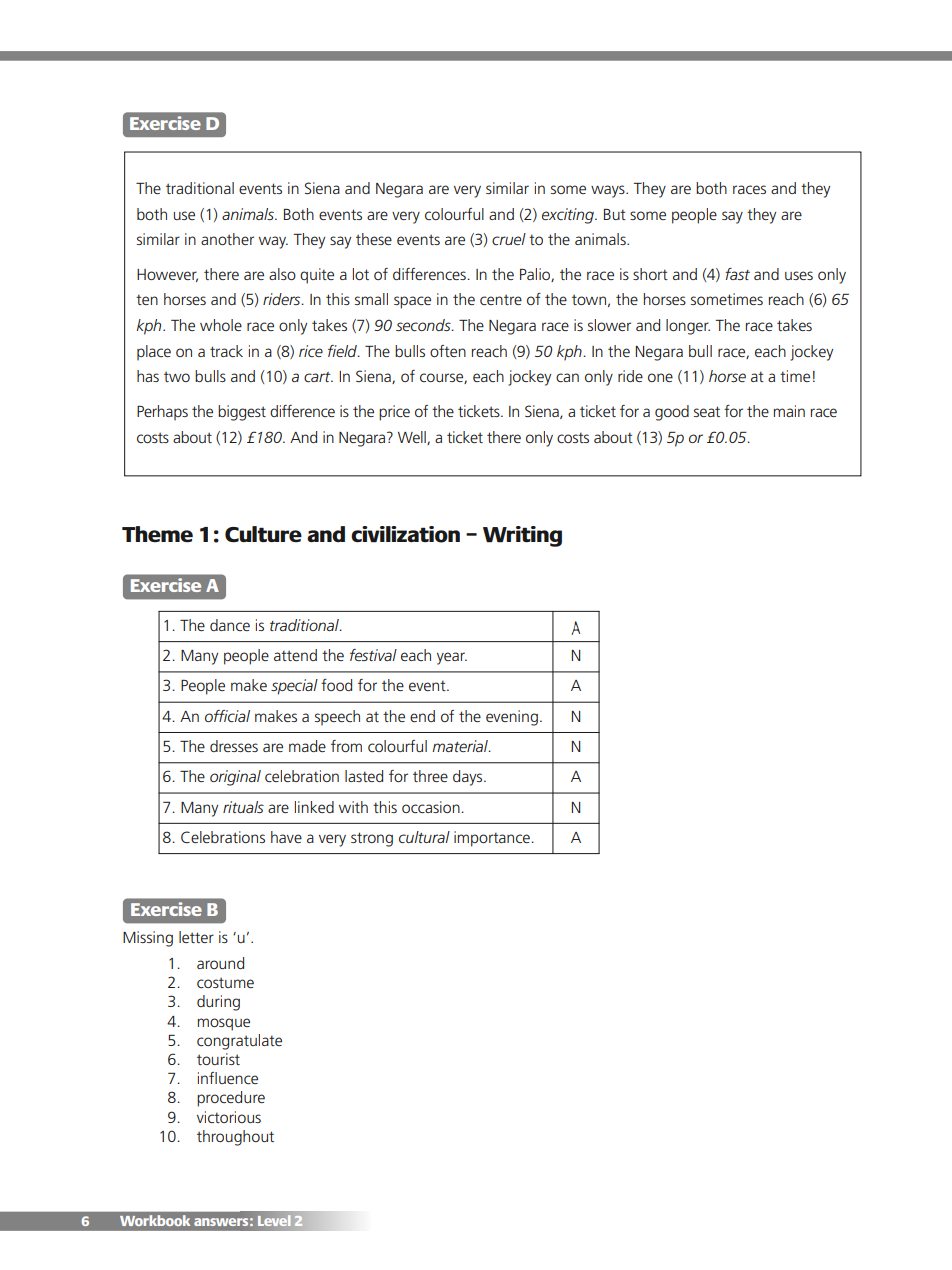 The width and height of the screenshot is (952, 1270). I want to click on material, so click(461, 746).
